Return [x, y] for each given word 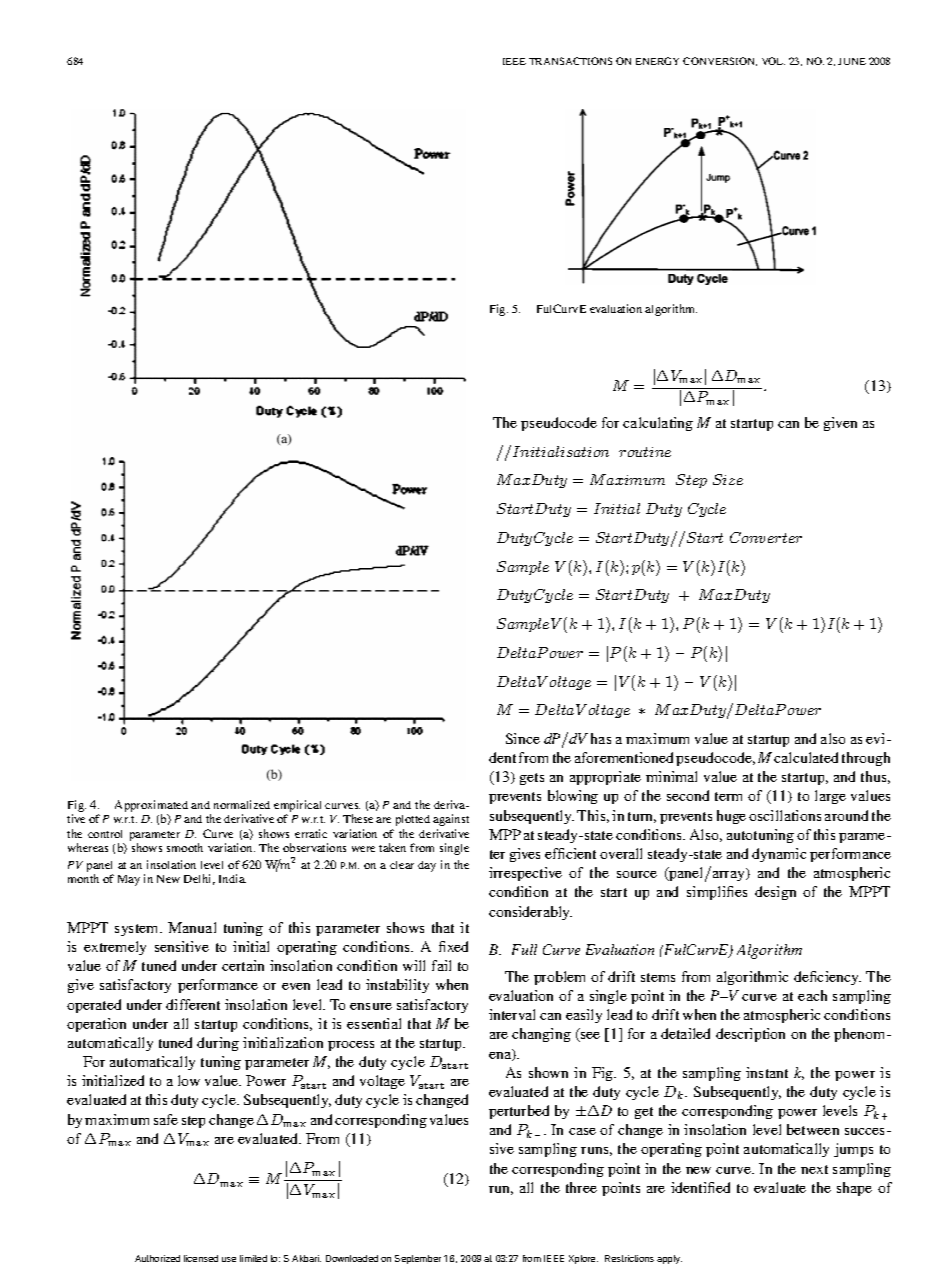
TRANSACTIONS [570, 61]
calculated [806, 757]
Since [523, 738]
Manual [192, 927]
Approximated [151, 807]
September [418, 1259]
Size [728, 479]
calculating [658, 424]
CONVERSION [720, 61]
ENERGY [657, 61]
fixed [453, 946]
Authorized [157, 1258]
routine [645, 452]
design [775, 893]
